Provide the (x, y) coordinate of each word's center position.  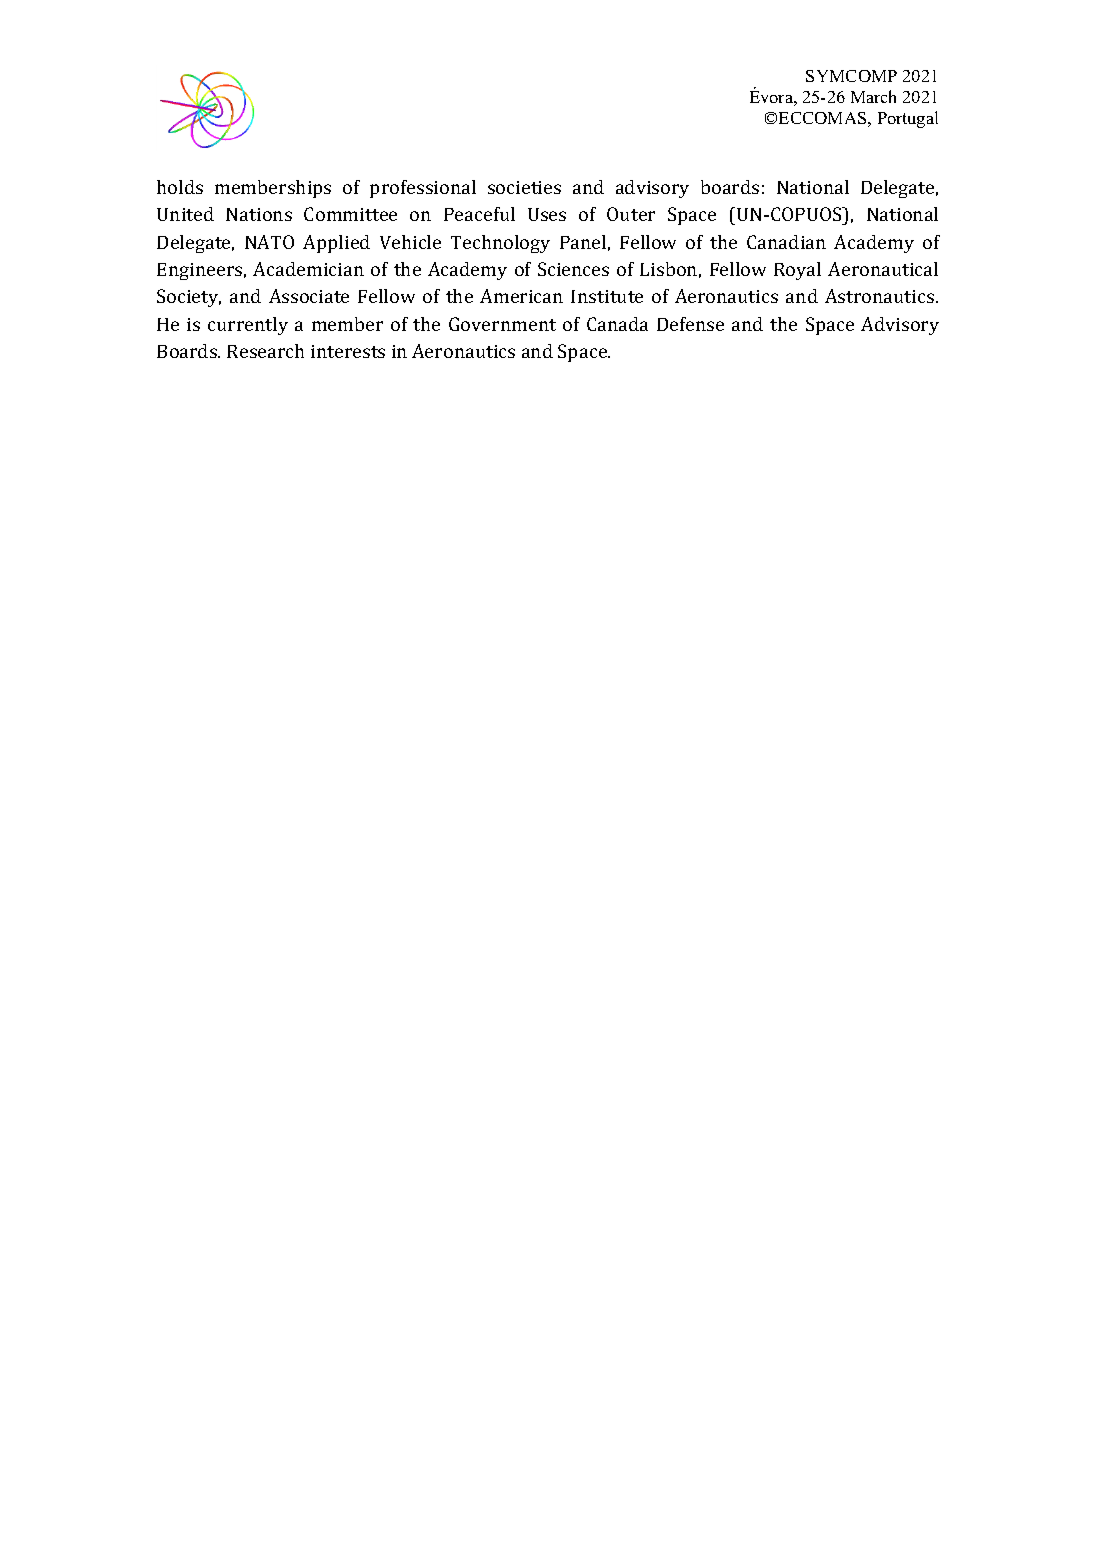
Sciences (573, 269)
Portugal (908, 119)
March (873, 96)
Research (265, 351)
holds (180, 187)
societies (524, 187)
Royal (797, 271)
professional (423, 189)
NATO (269, 242)
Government (502, 324)
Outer (631, 214)
